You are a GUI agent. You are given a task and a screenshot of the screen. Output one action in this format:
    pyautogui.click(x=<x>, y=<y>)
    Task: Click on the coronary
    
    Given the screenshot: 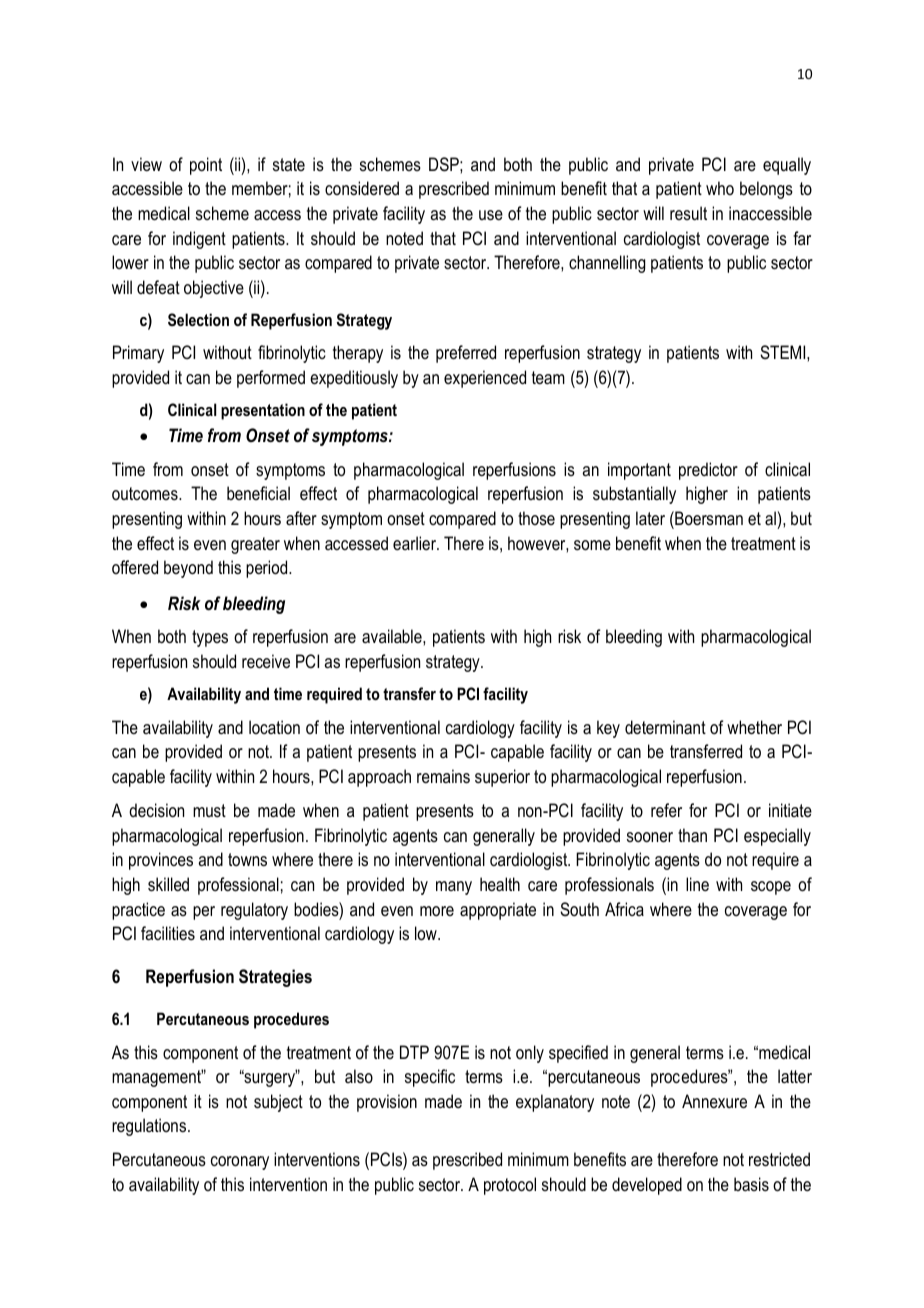 What is the action you would take?
    pyautogui.click(x=240, y=1163)
